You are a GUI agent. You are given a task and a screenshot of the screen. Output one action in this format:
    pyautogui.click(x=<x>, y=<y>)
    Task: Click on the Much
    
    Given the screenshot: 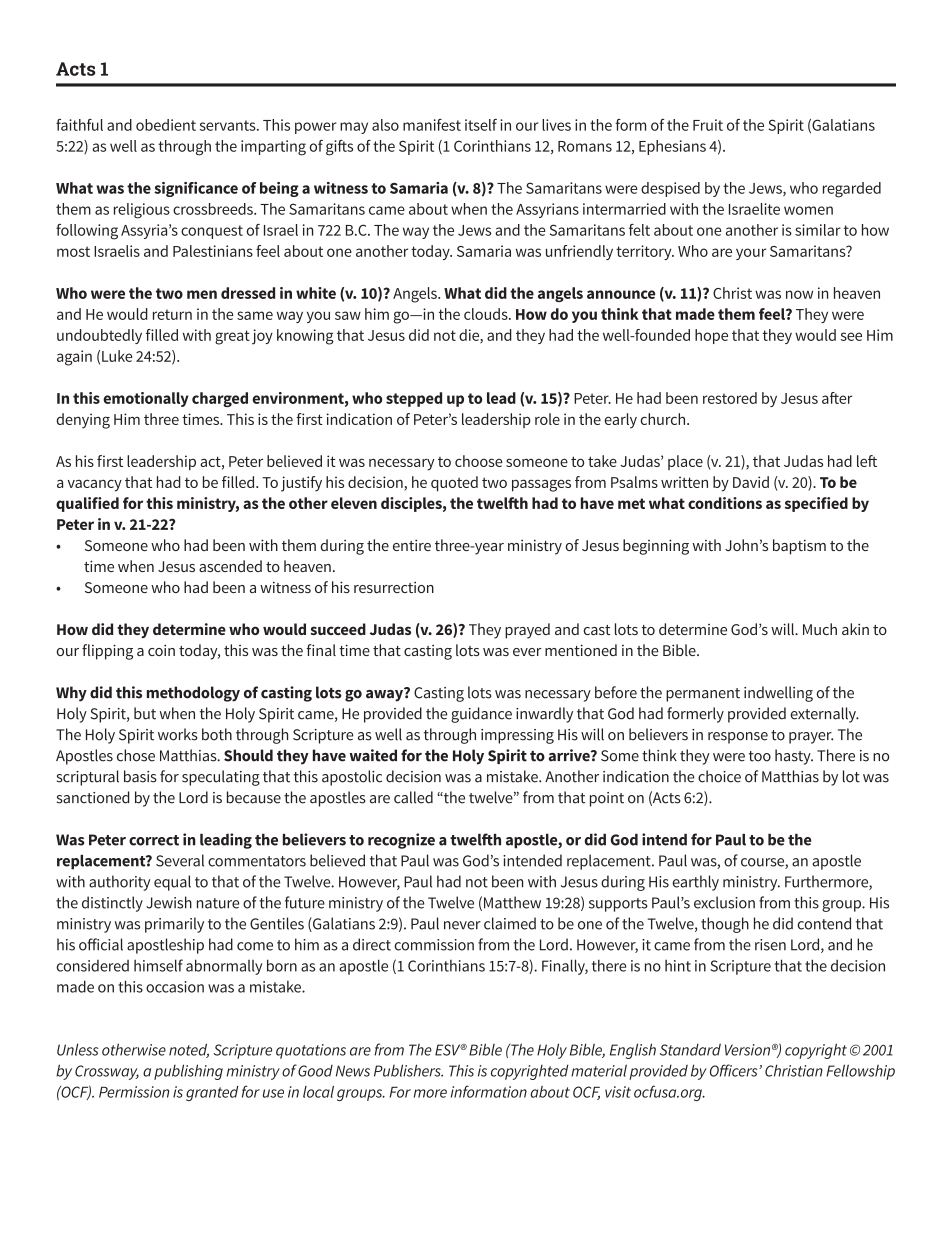 What is the action you would take?
    pyautogui.click(x=820, y=629)
